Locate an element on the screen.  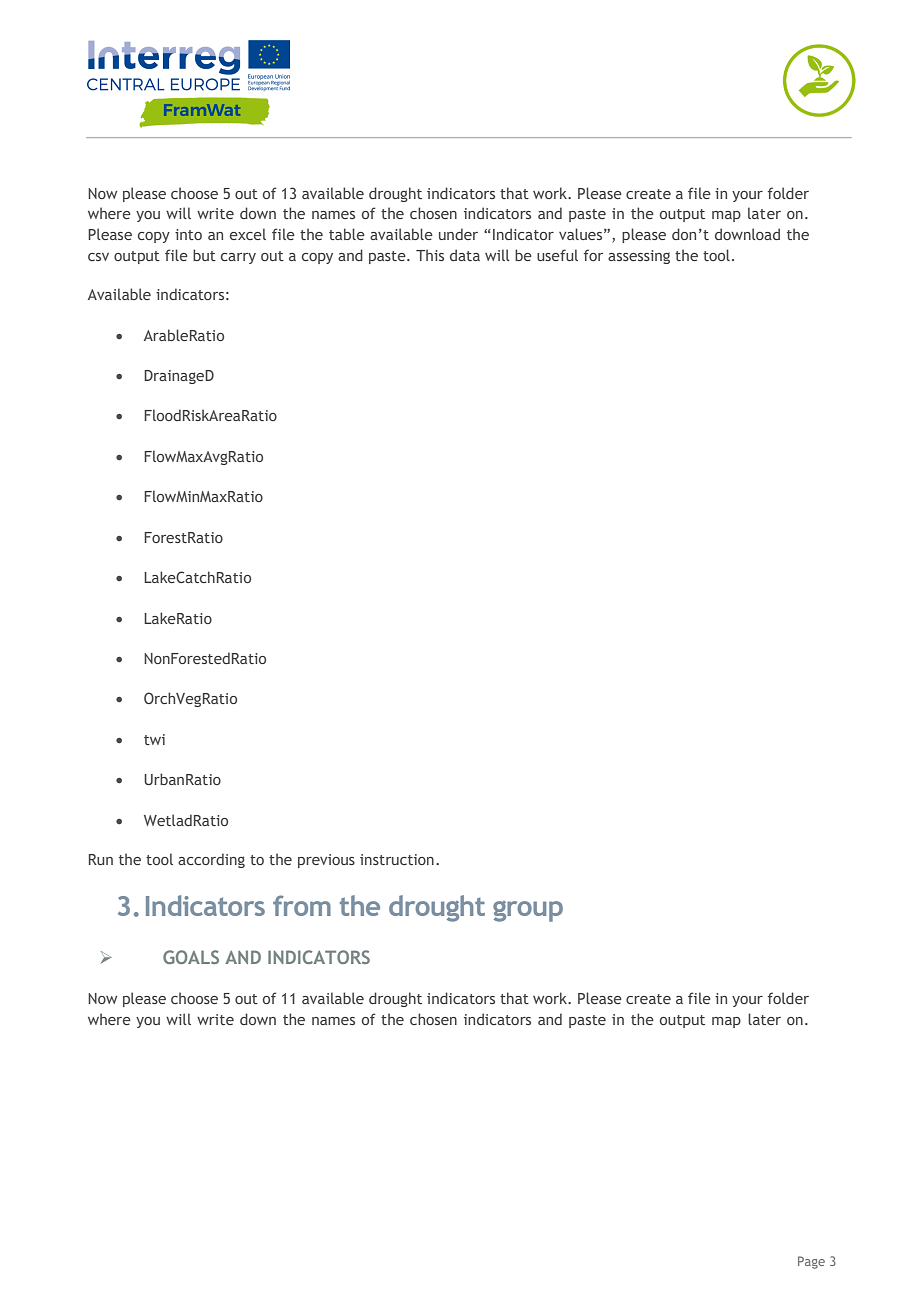
This is located at coordinates (430, 255).
